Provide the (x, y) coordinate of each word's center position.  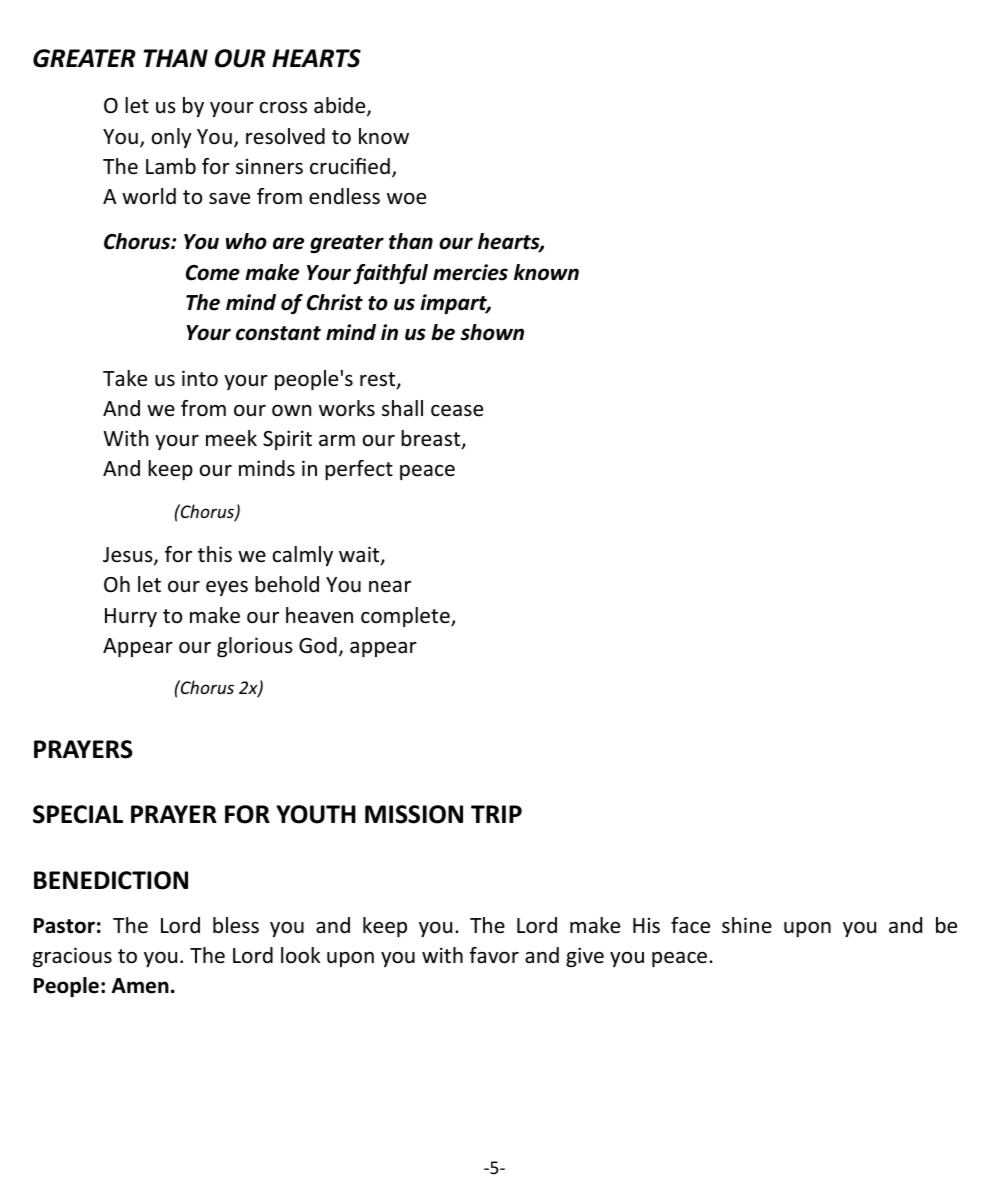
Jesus (129, 556)
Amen (140, 986)
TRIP (496, 814)
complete (406, 617)
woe (406, 199)
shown (492, 332)
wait (360, 555)
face (690, 925)
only (172, 138)
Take (125, 378)
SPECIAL (78, 814)
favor (494, 955)
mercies (470, 272)
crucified (350, 166)
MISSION (414, 814)
